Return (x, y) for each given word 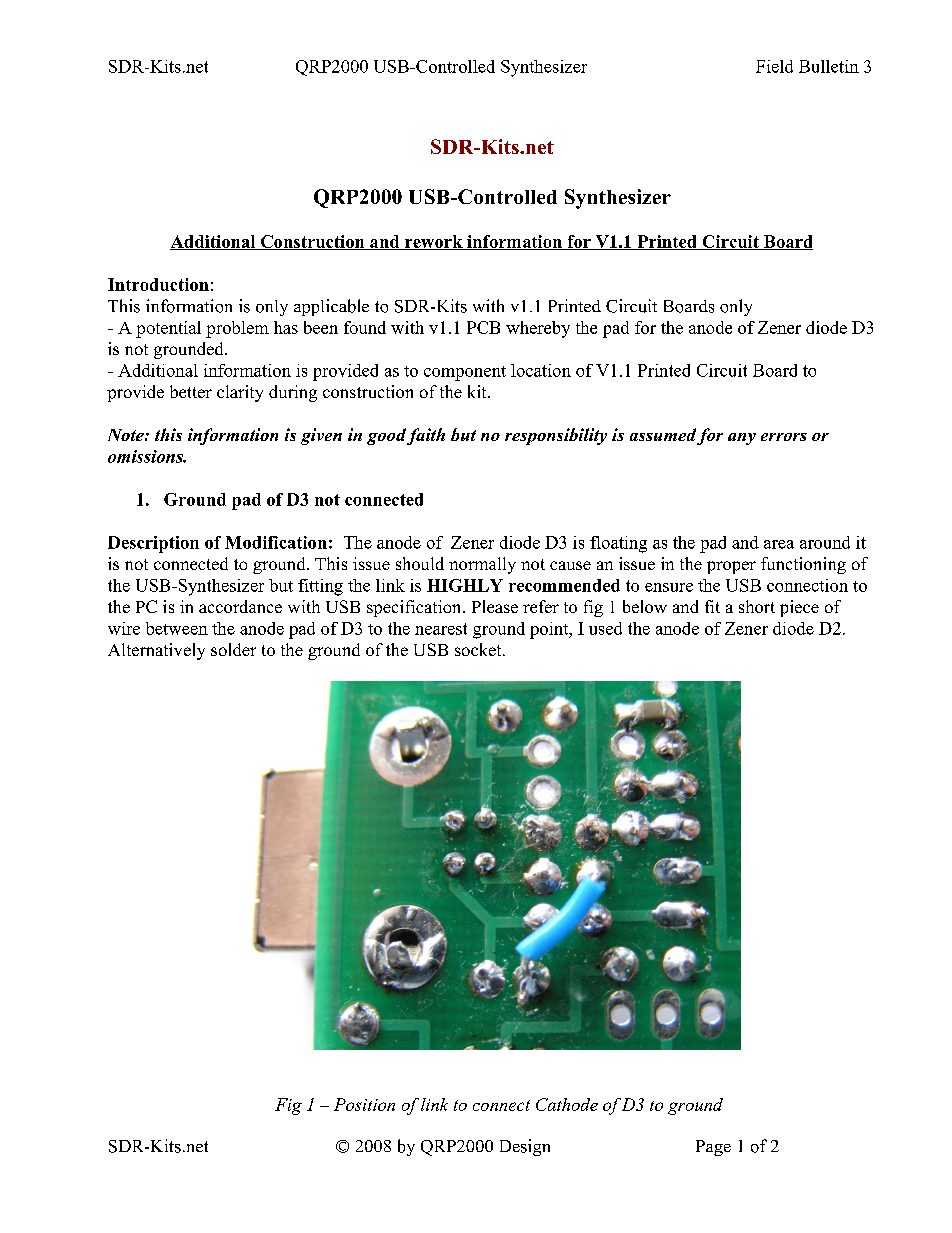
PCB (483, 327)
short (757, 606)
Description (153, 544)
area (779, 544)
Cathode (567, 1104)
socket (479, 649)
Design (525, 1147)
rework (434, 242)
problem (237, 329)
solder (233, 649)
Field (774, 66)
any (742, 439)
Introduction (158, 284)
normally (482, 565)
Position (364, 1104)
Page (713, 1148)
